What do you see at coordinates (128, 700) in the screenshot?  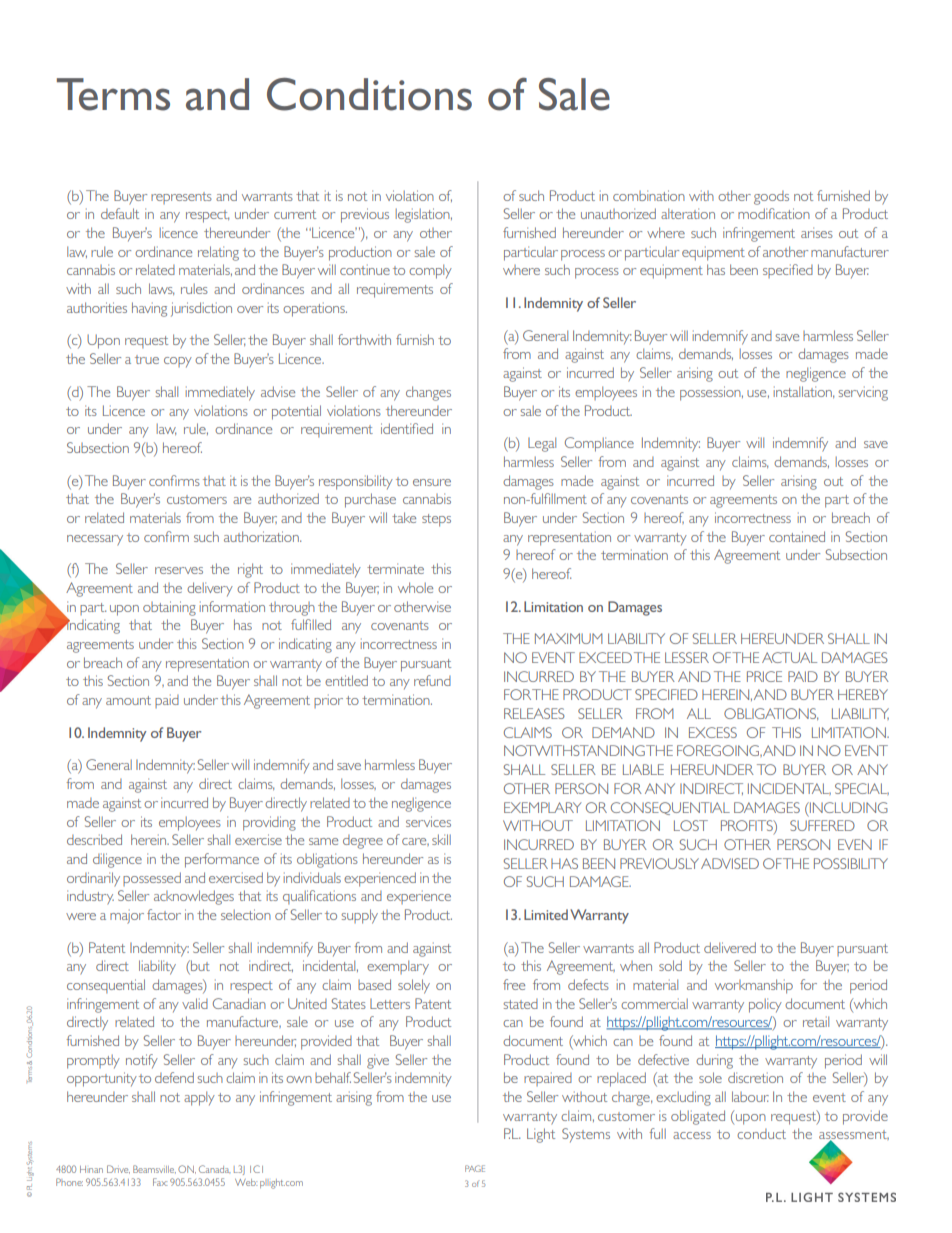 I see `amount` at bounding box center [128, 700].
